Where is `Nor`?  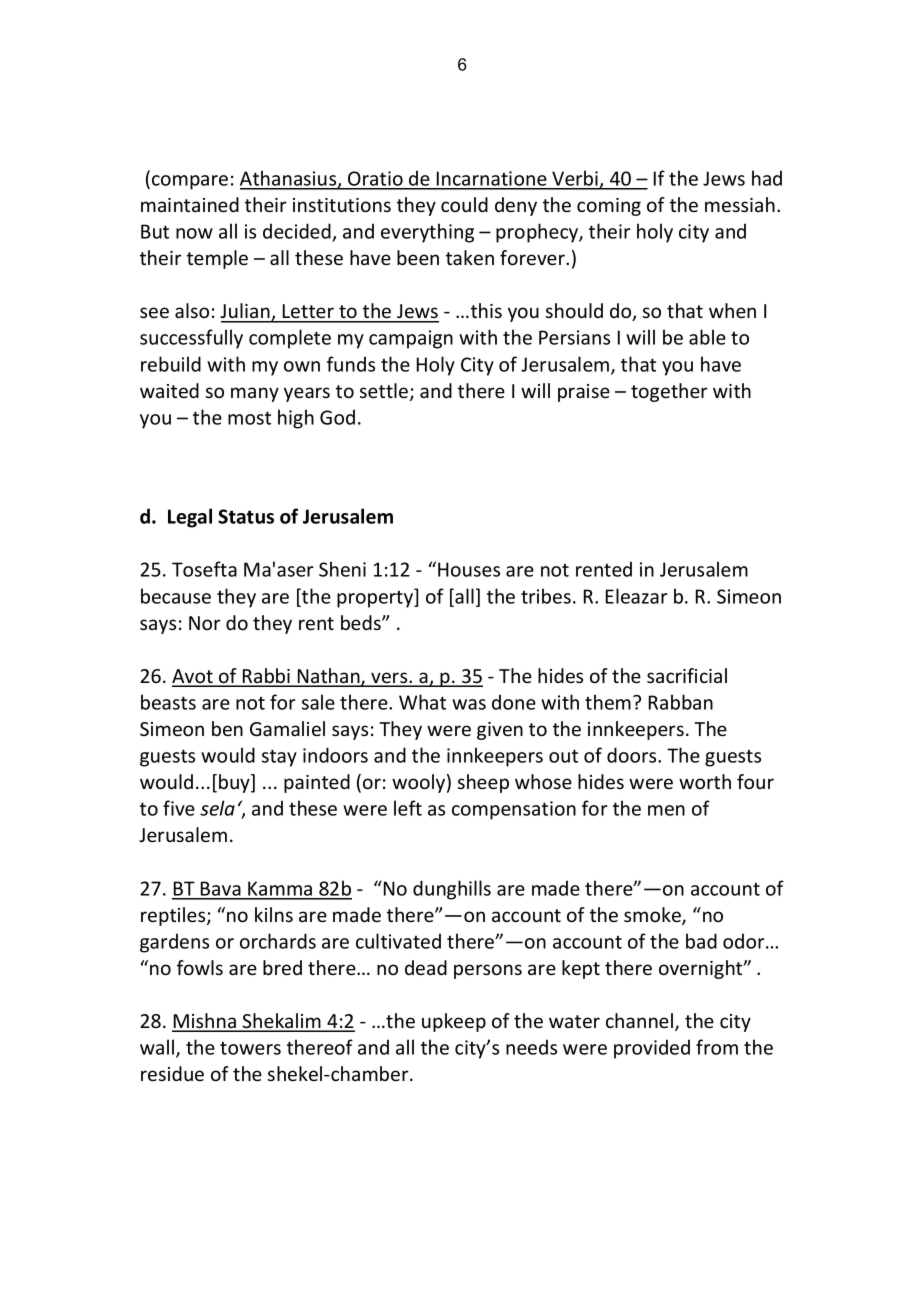
Nor is located at coordinates (205, 623).
